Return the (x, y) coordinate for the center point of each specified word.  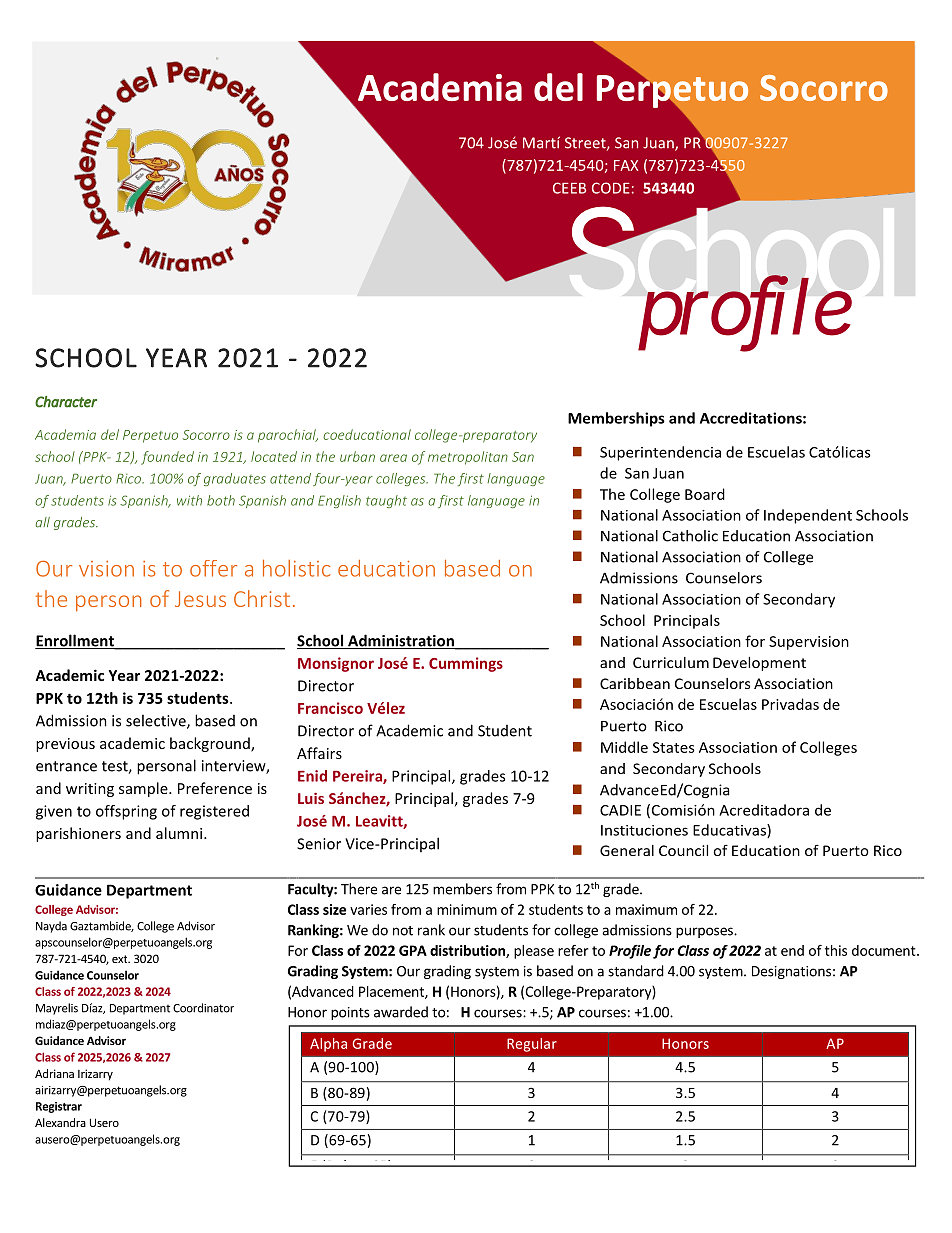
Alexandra (60, 1122)
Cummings (466, 664)
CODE (611, 188)
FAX (626, 165)
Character (66, 402)
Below (347, 1163)
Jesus (200, 599)
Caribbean (635, 683)
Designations (791, 972)
